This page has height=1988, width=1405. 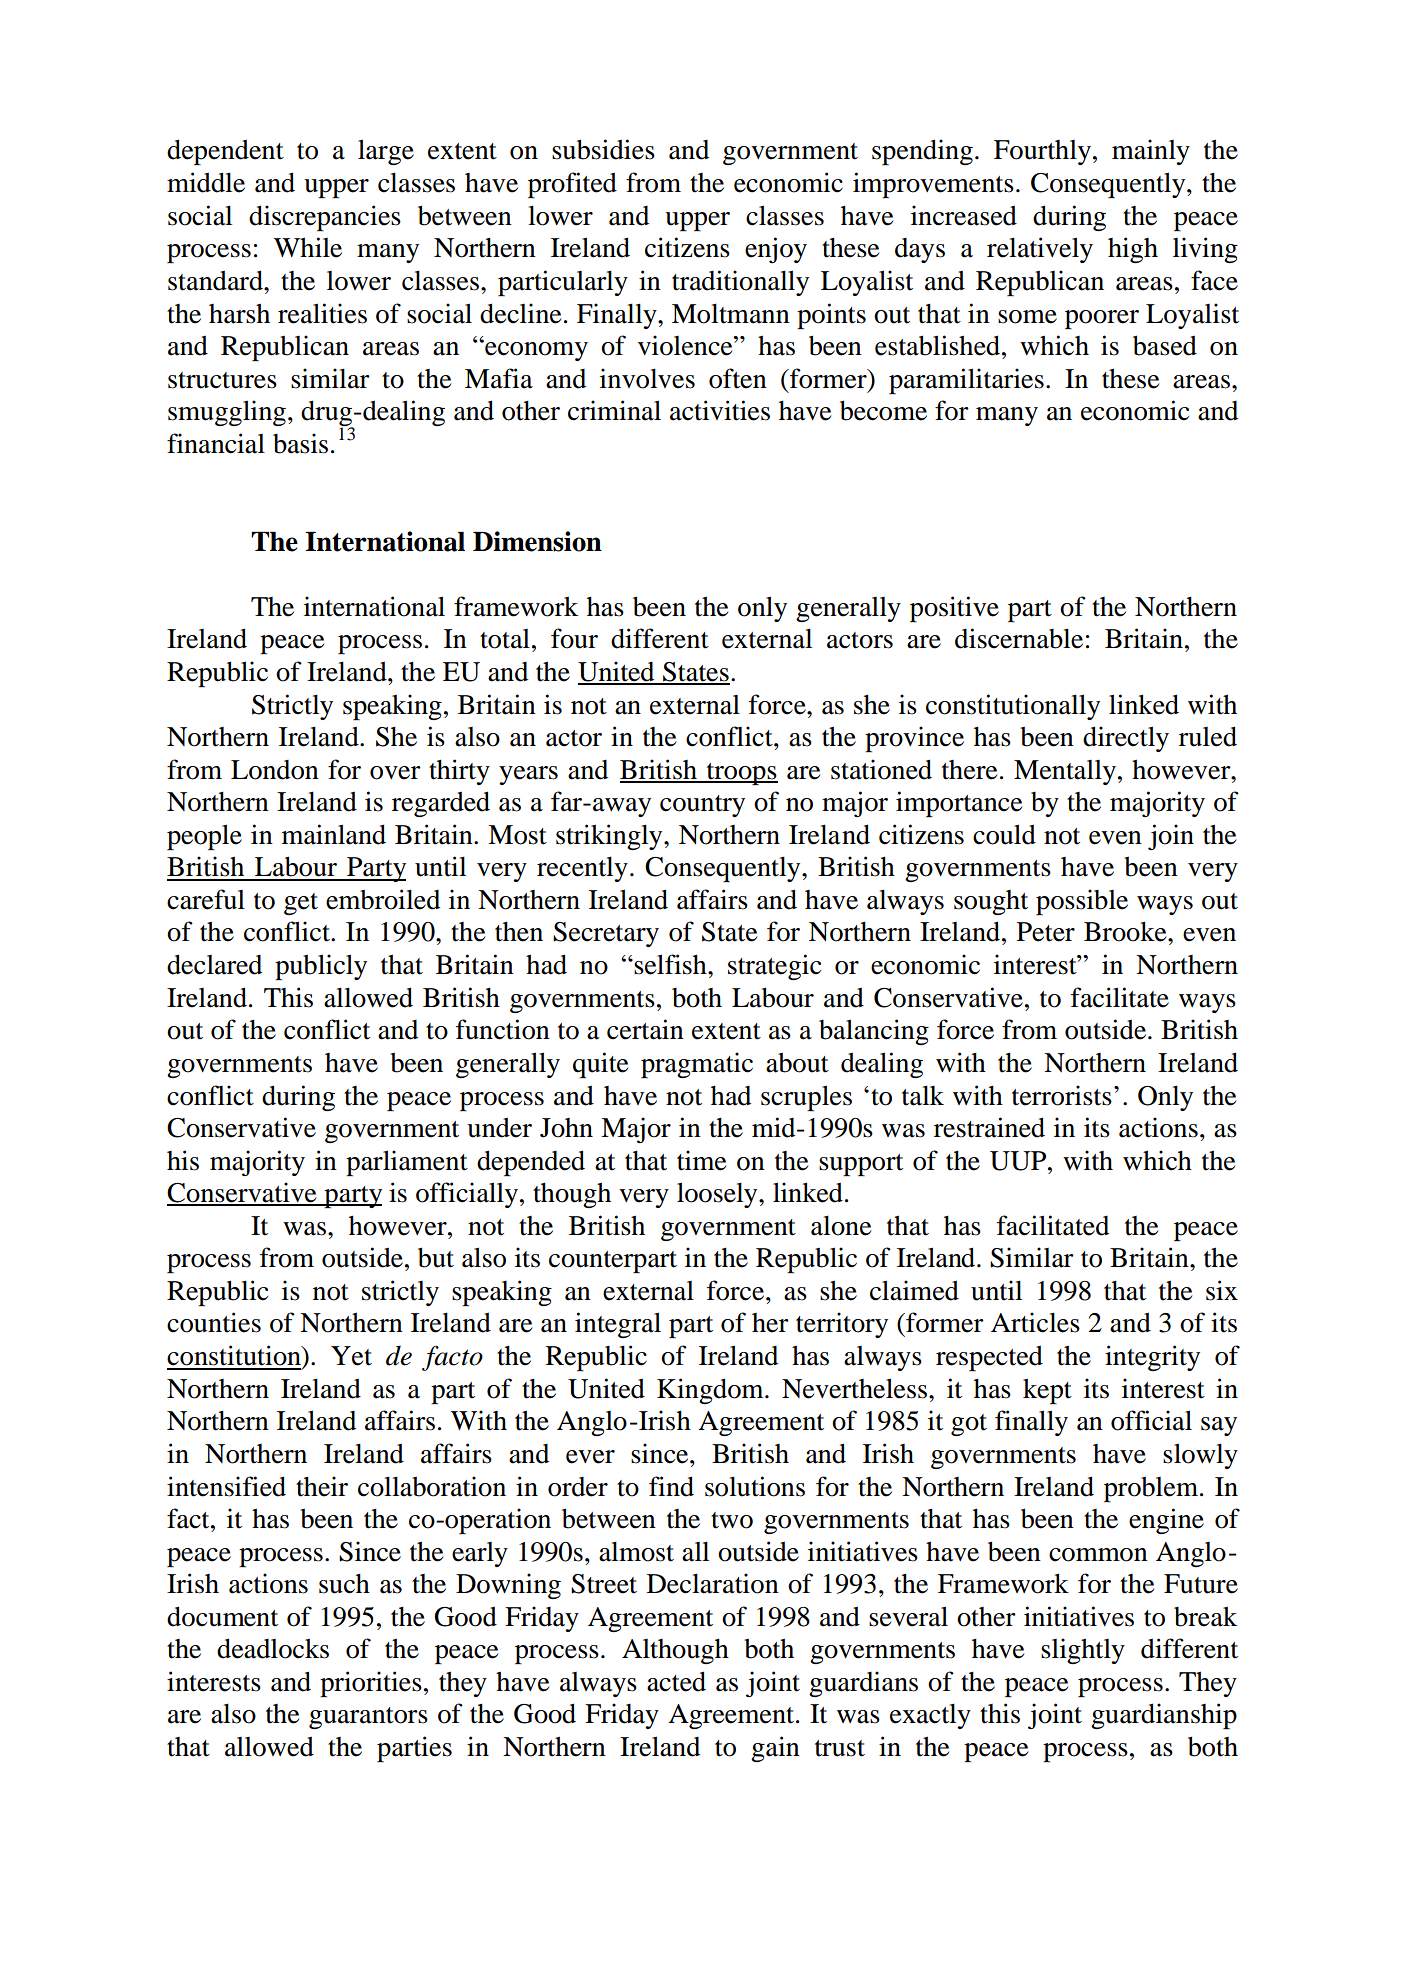 I want to click on guarantors, so click(x=368, y=1718).
